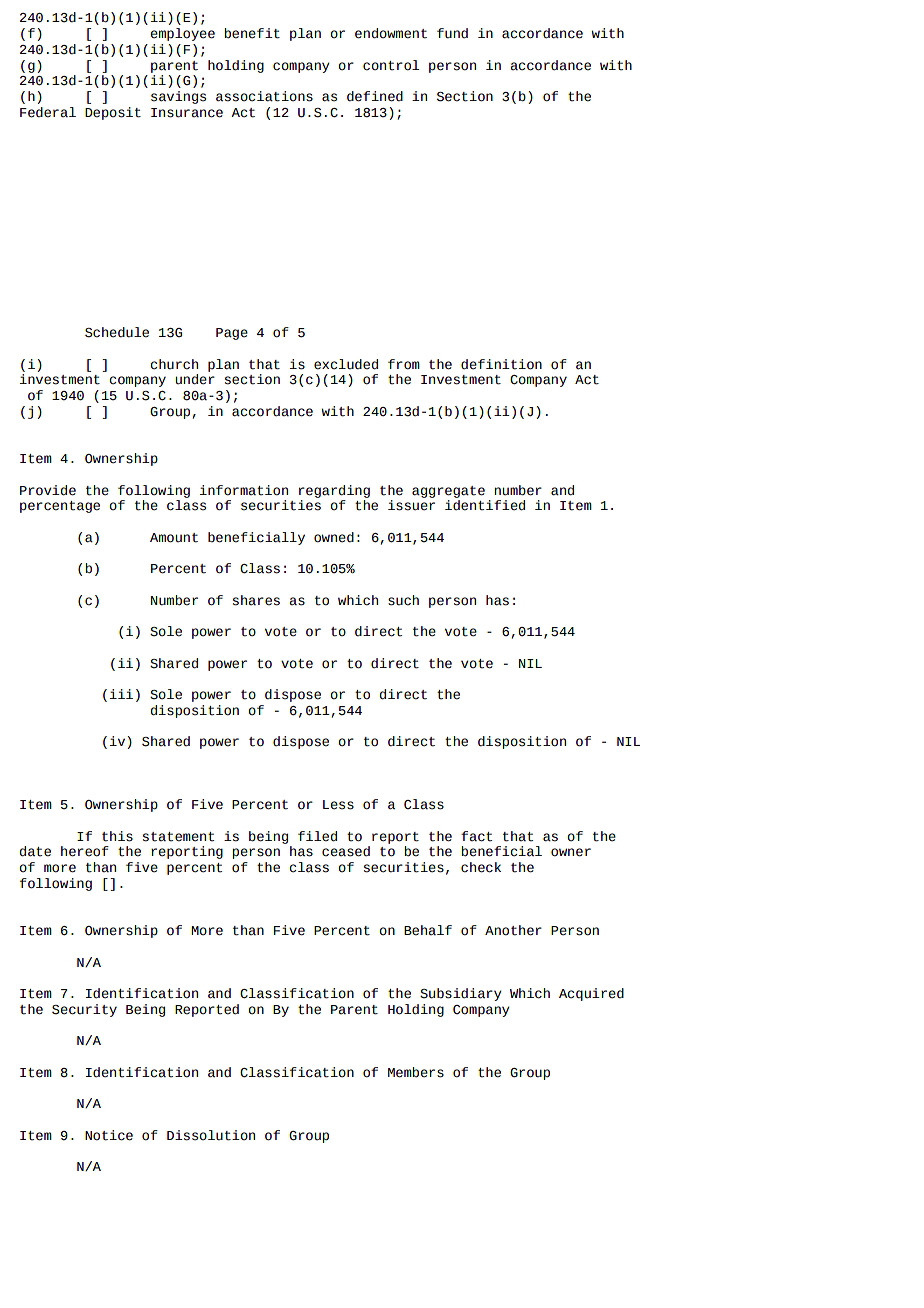 Image resolution: width=924 pixels, height=1308 pixels. Describe the element at coordinates (264, 96) in the page. I see `associations` at that location.
